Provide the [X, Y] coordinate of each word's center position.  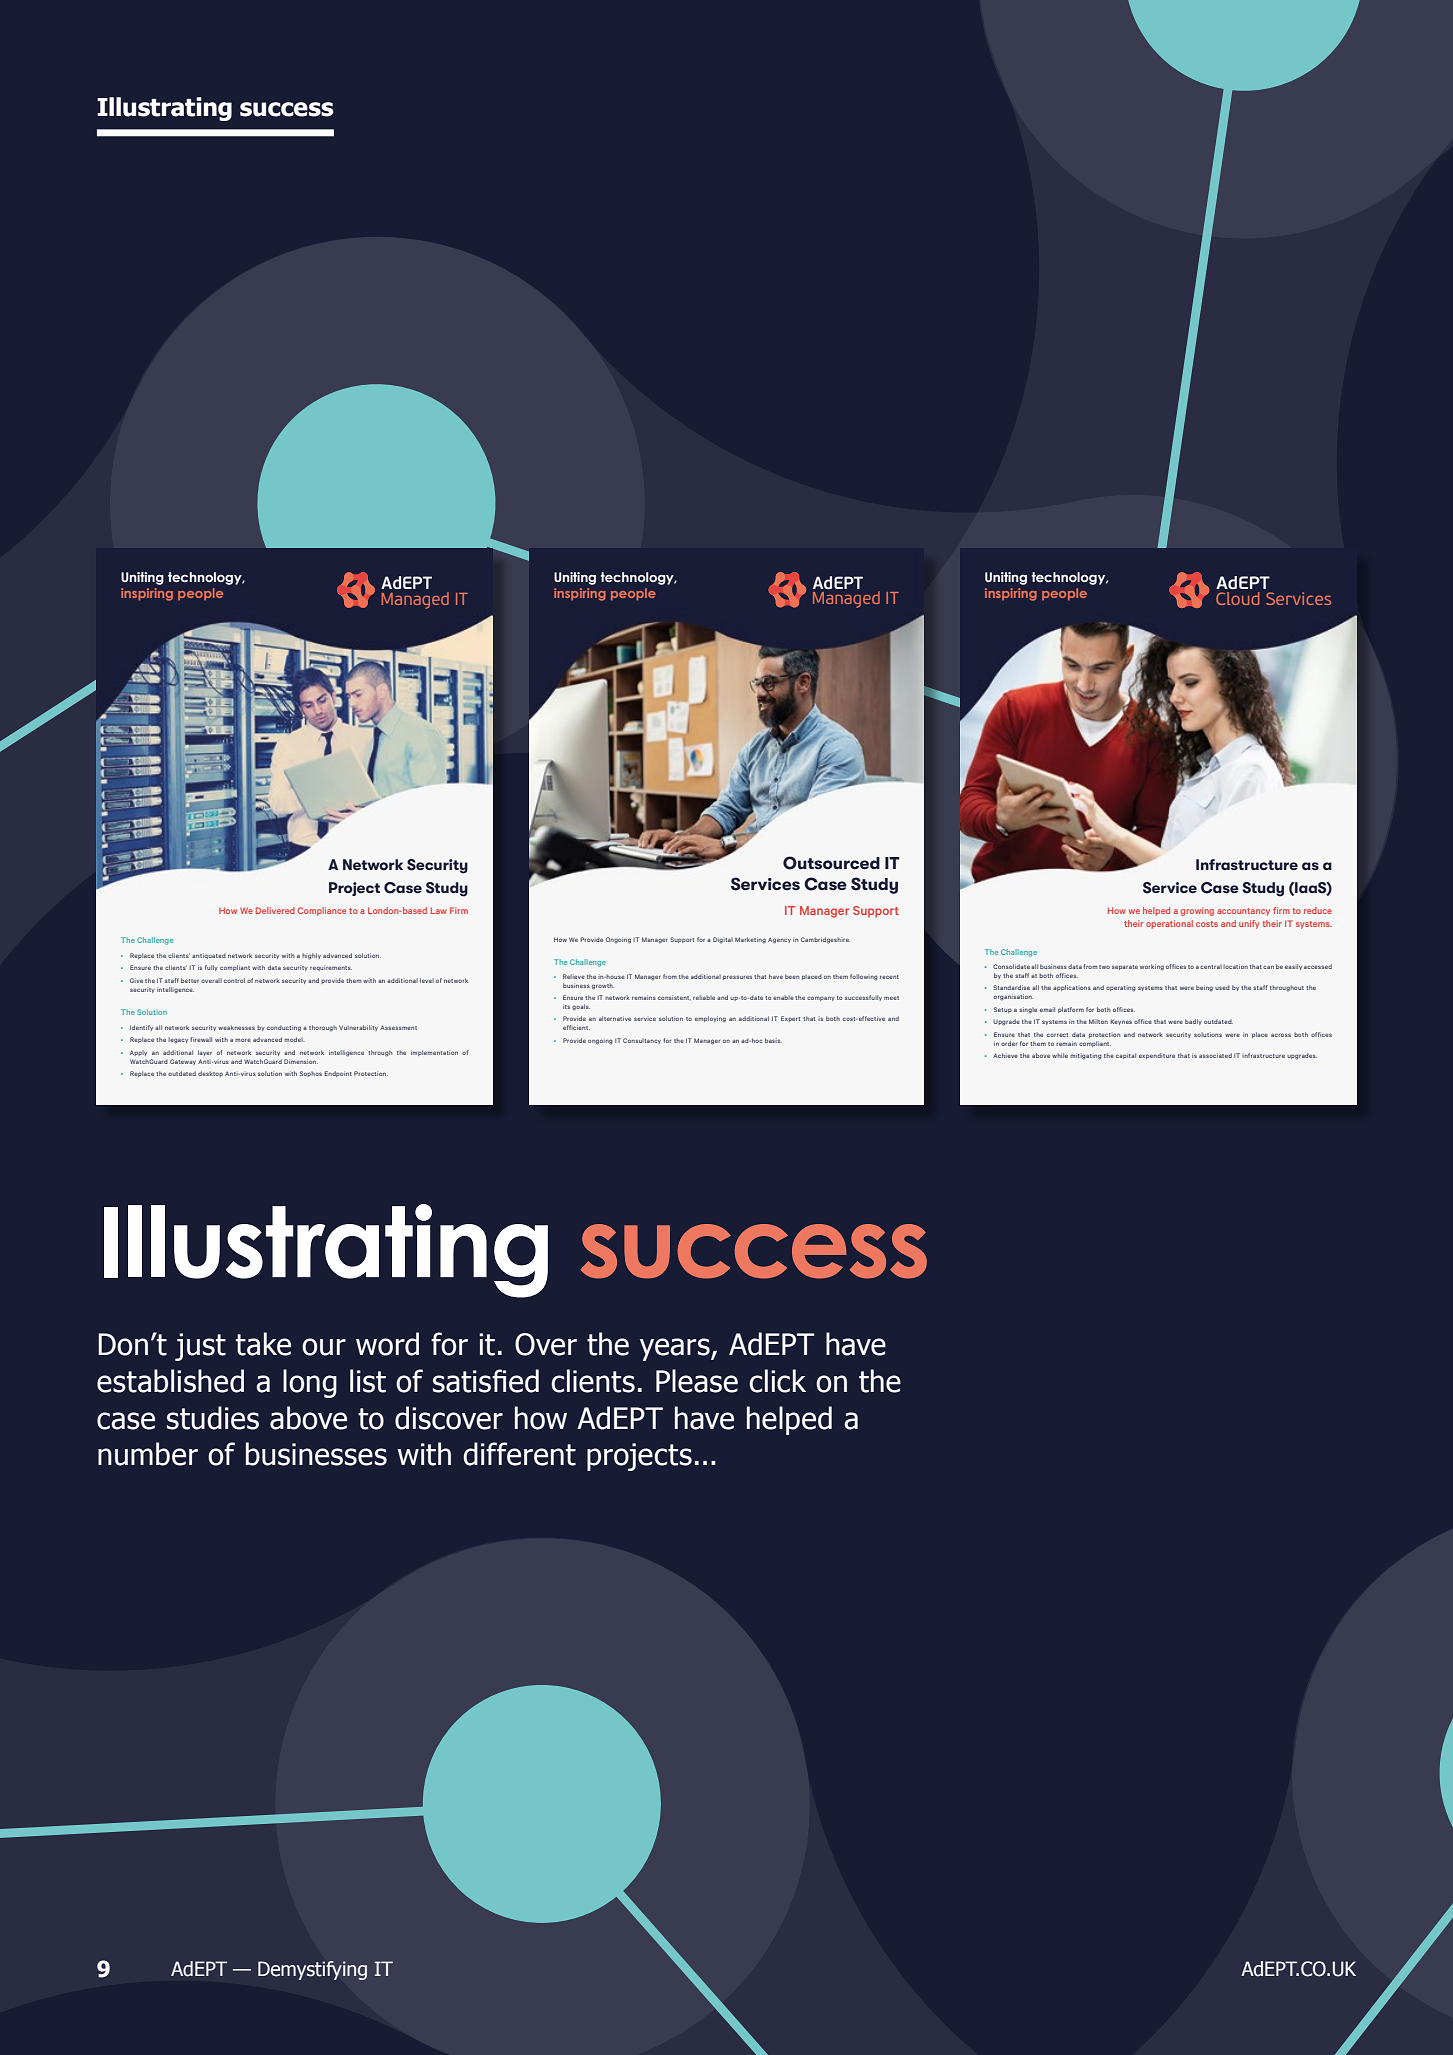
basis [773, 1040]
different [519, 1454]
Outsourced [831, 863]
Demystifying [312, 1970]
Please [697, 1381]
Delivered [275, 910]
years [676, 1349]
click [777, 1381]
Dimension [301, 1061]
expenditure [1157, 1056]
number [148, 1454]
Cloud [1238, 598]
